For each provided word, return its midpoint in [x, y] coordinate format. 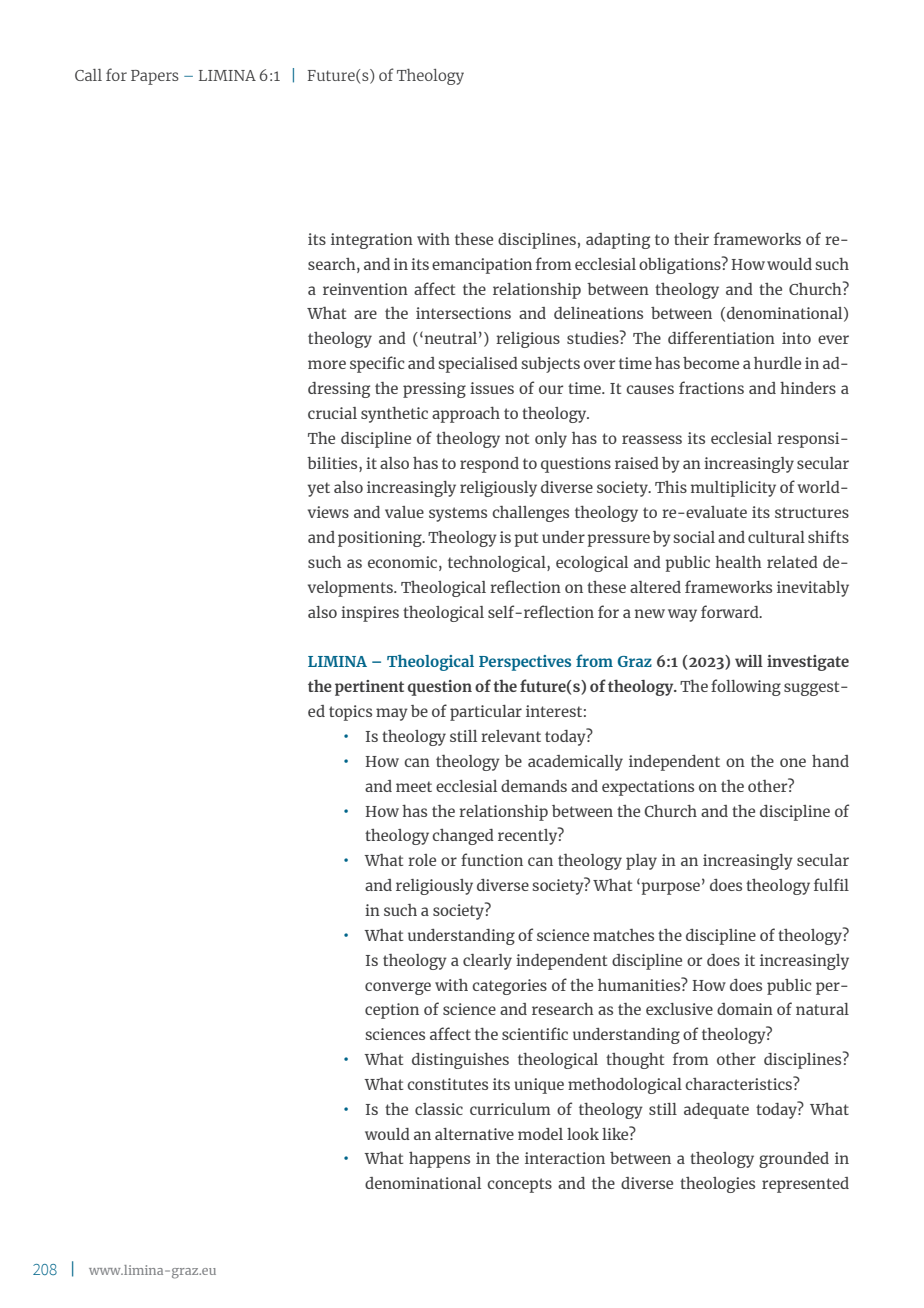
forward [731, 611]
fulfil [831, 884]
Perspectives [525, 663]
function [492, 859]
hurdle [777, 363]
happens [439, 1160]
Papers [155, 77]
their [691, 239]
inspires [370, 614]
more [327, 364]
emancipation [482, 266]
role [422, 860]
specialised [478, 365]
